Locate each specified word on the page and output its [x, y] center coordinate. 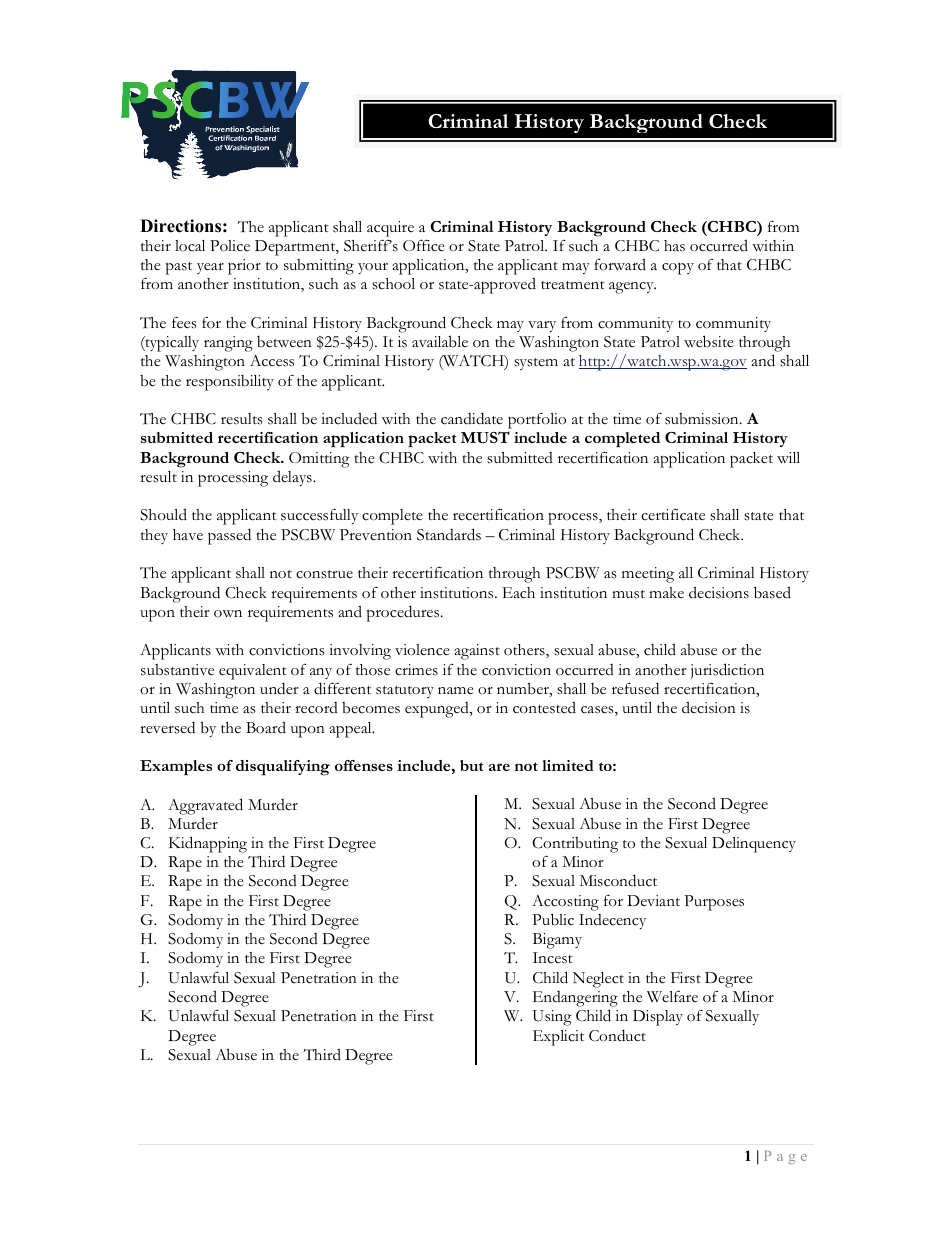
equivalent [253, 672]
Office [424, 245]
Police [230, 246]
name [456, 691]
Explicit [558, 1038]
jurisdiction [727, 671]
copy [678, 268]
